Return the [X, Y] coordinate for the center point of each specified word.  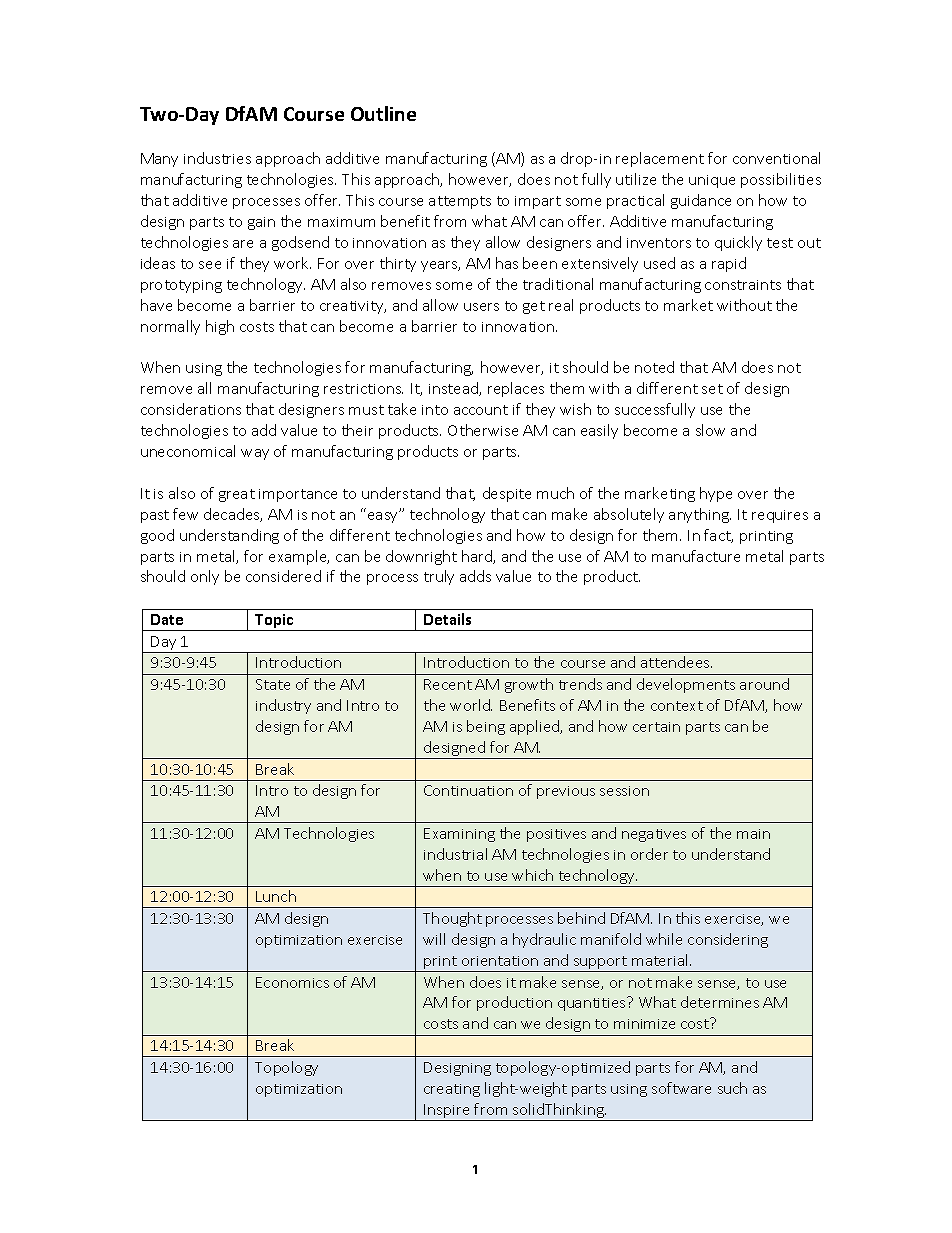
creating [452, 1090]
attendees [676, 662]
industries [217, 158]
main [753, 834]
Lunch [276, 896]
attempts [460, 202]
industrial [455, 854]
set [712, 389]
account [481, 410]
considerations [191, 409]
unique [712, 181]
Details [447, 619]
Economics [292, 982]
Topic [274, 622]
